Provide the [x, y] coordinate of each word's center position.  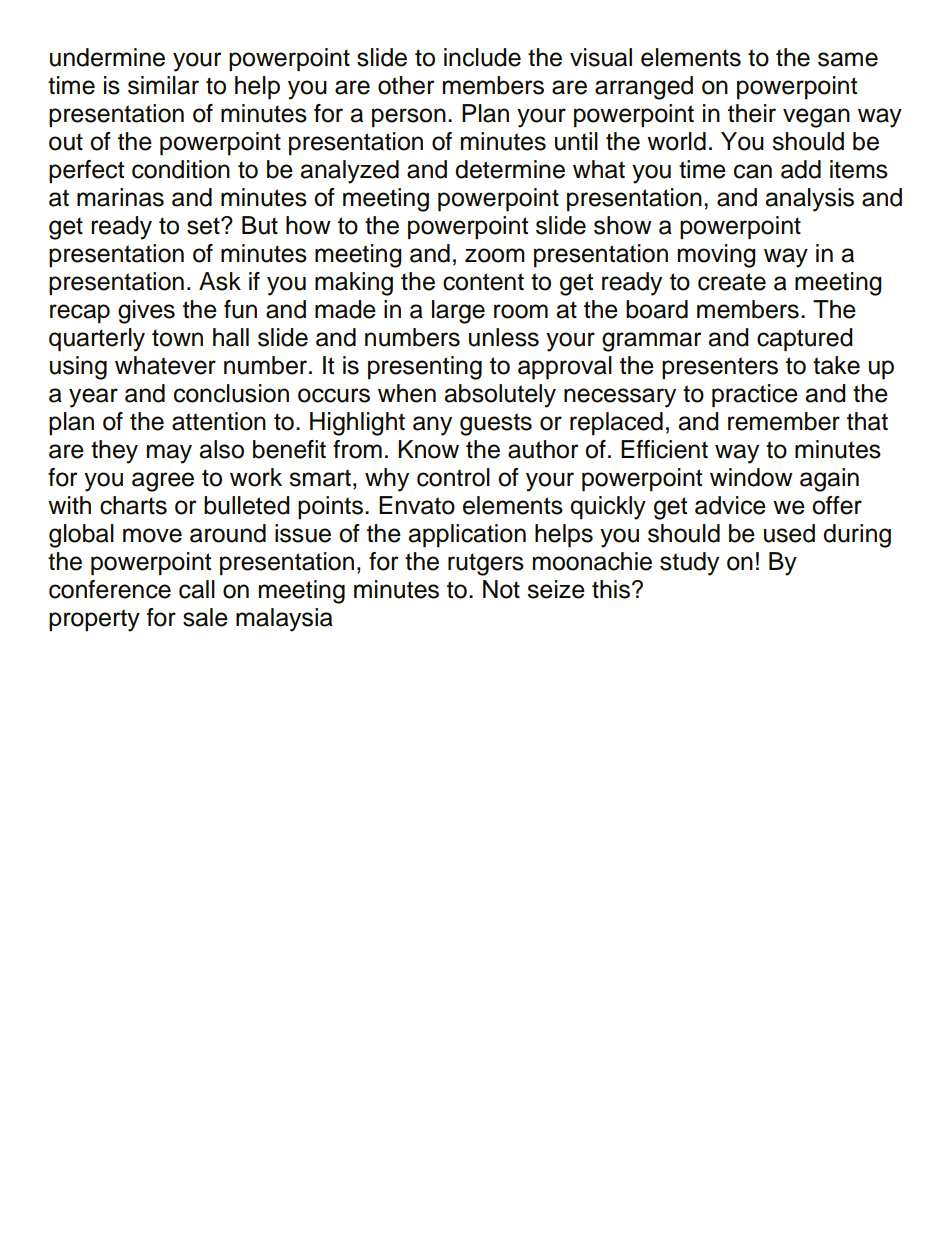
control [453, 477]
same [848, 59]
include [482, 57]
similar [163, 85]
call [197, 589]
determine [510, 169]
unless [504, 337]
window [751, 477]
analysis [809, 200]
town [177, 338]
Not [501, 589]
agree [163, 482]
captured [805, 339]
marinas [120, 197]
